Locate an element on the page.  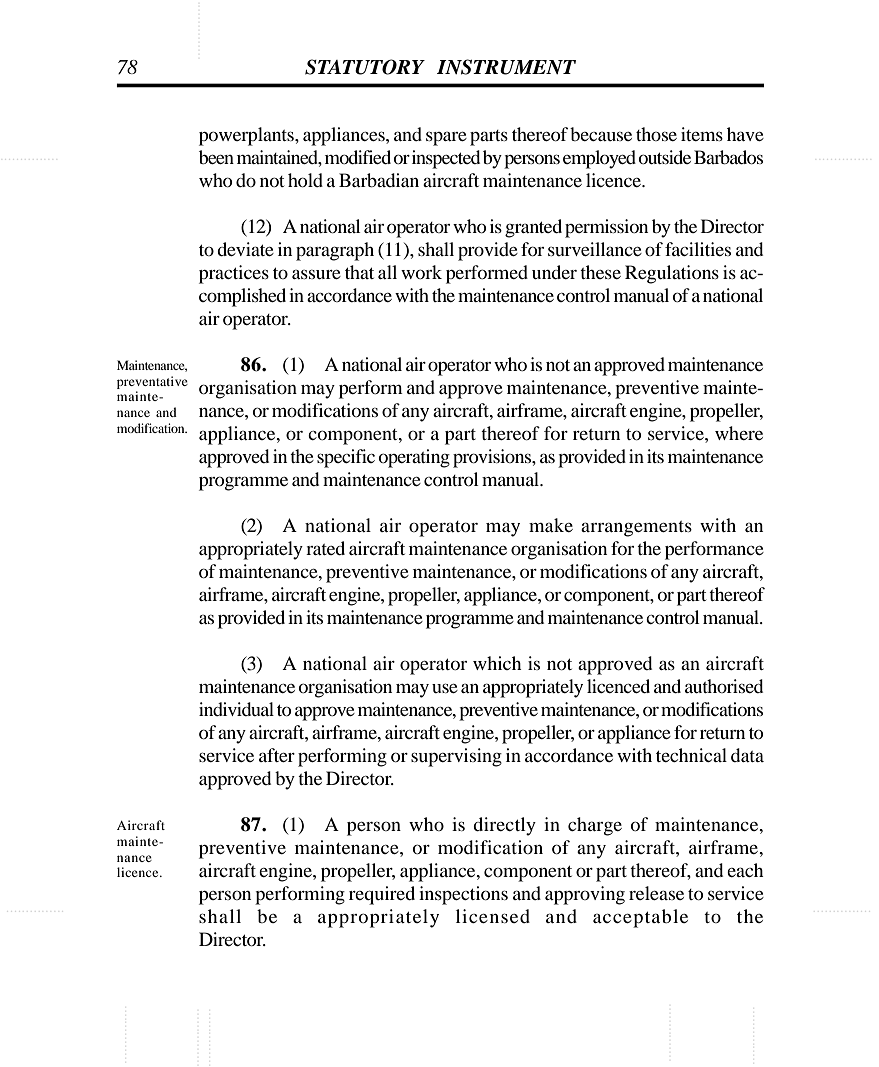
work is located at coordinates (421, 272).
